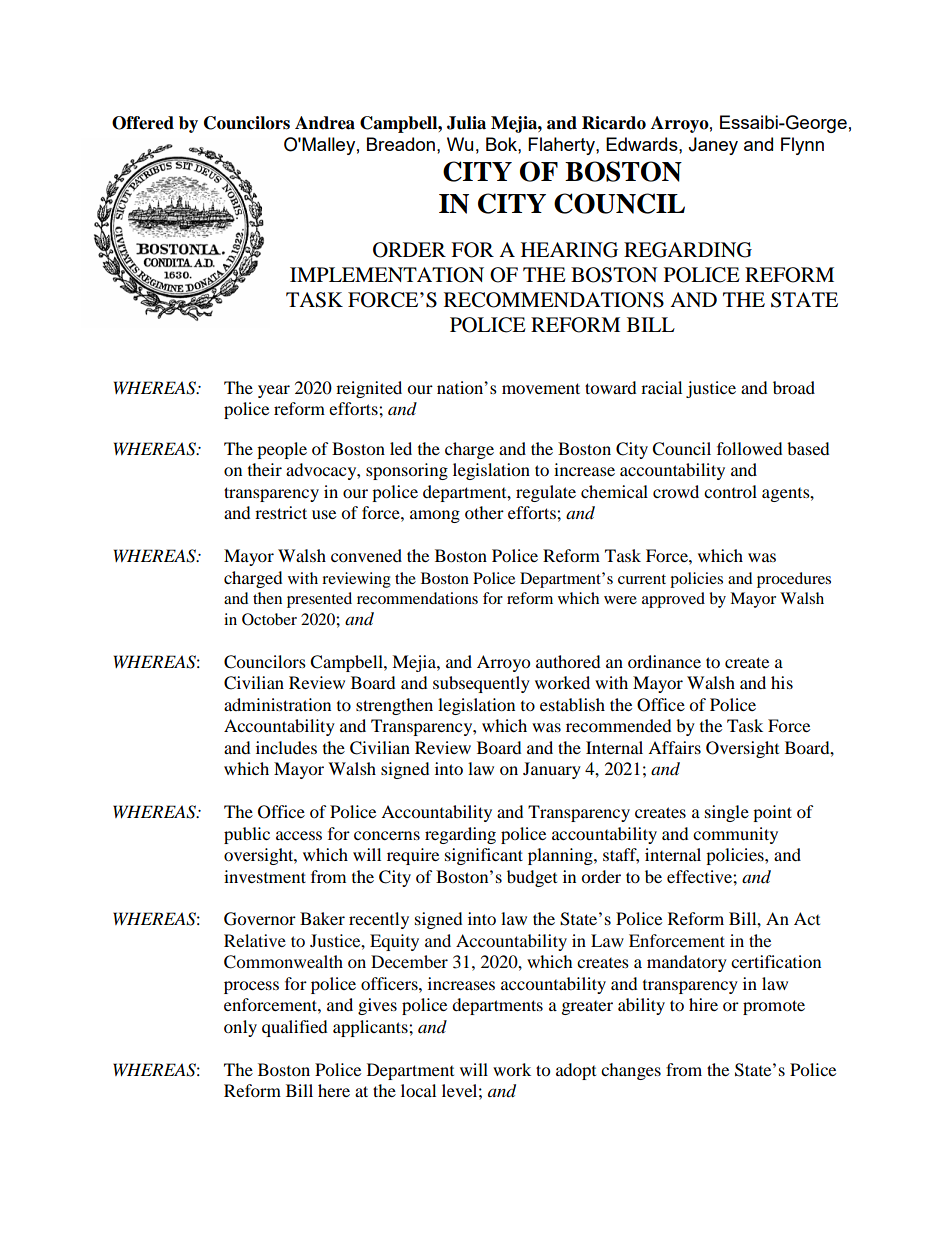 The height and width of the image is (1233, 952). I want to click on only, so click(240, 1028).
